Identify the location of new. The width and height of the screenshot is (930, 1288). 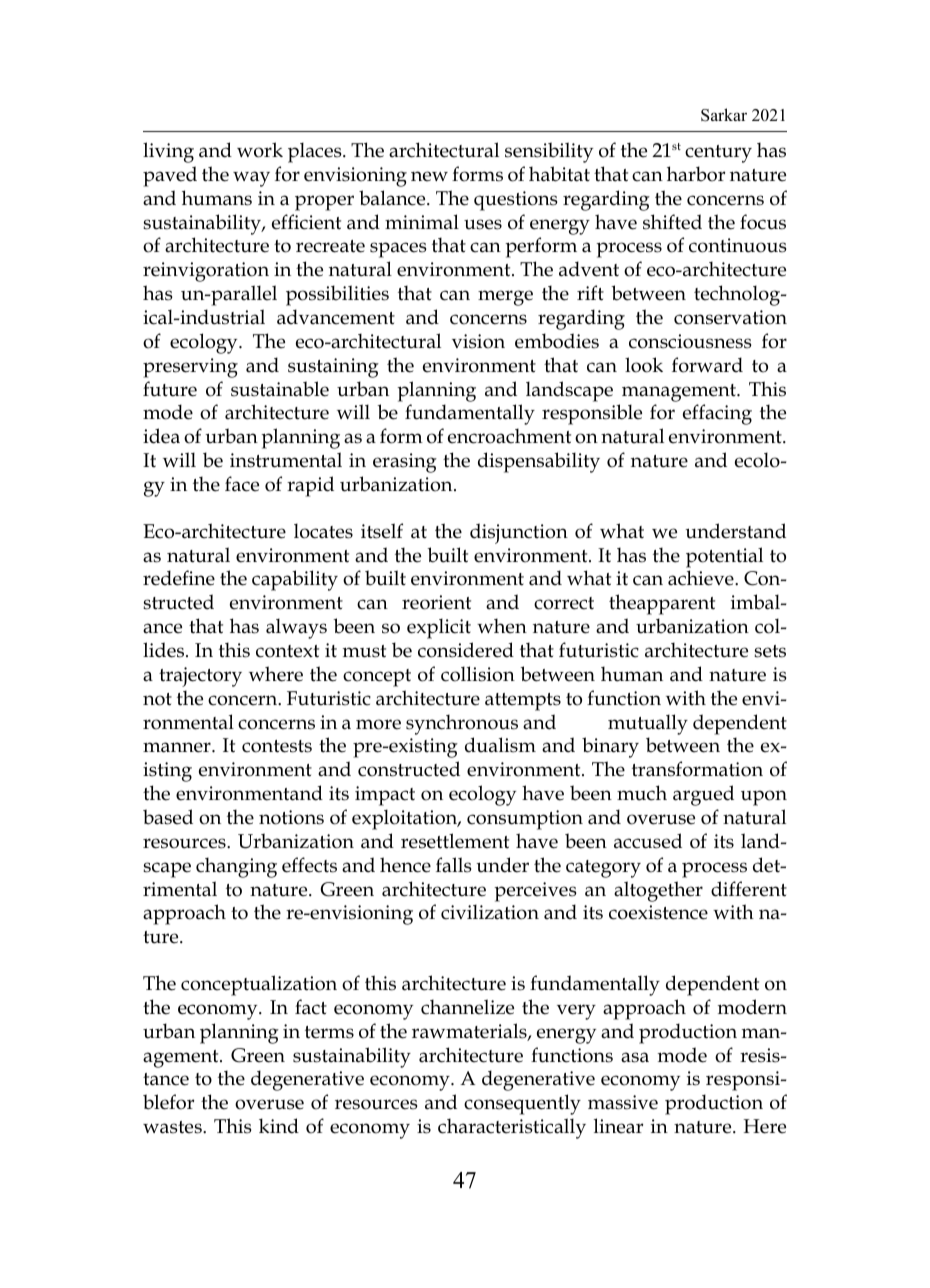
(429, 176).
